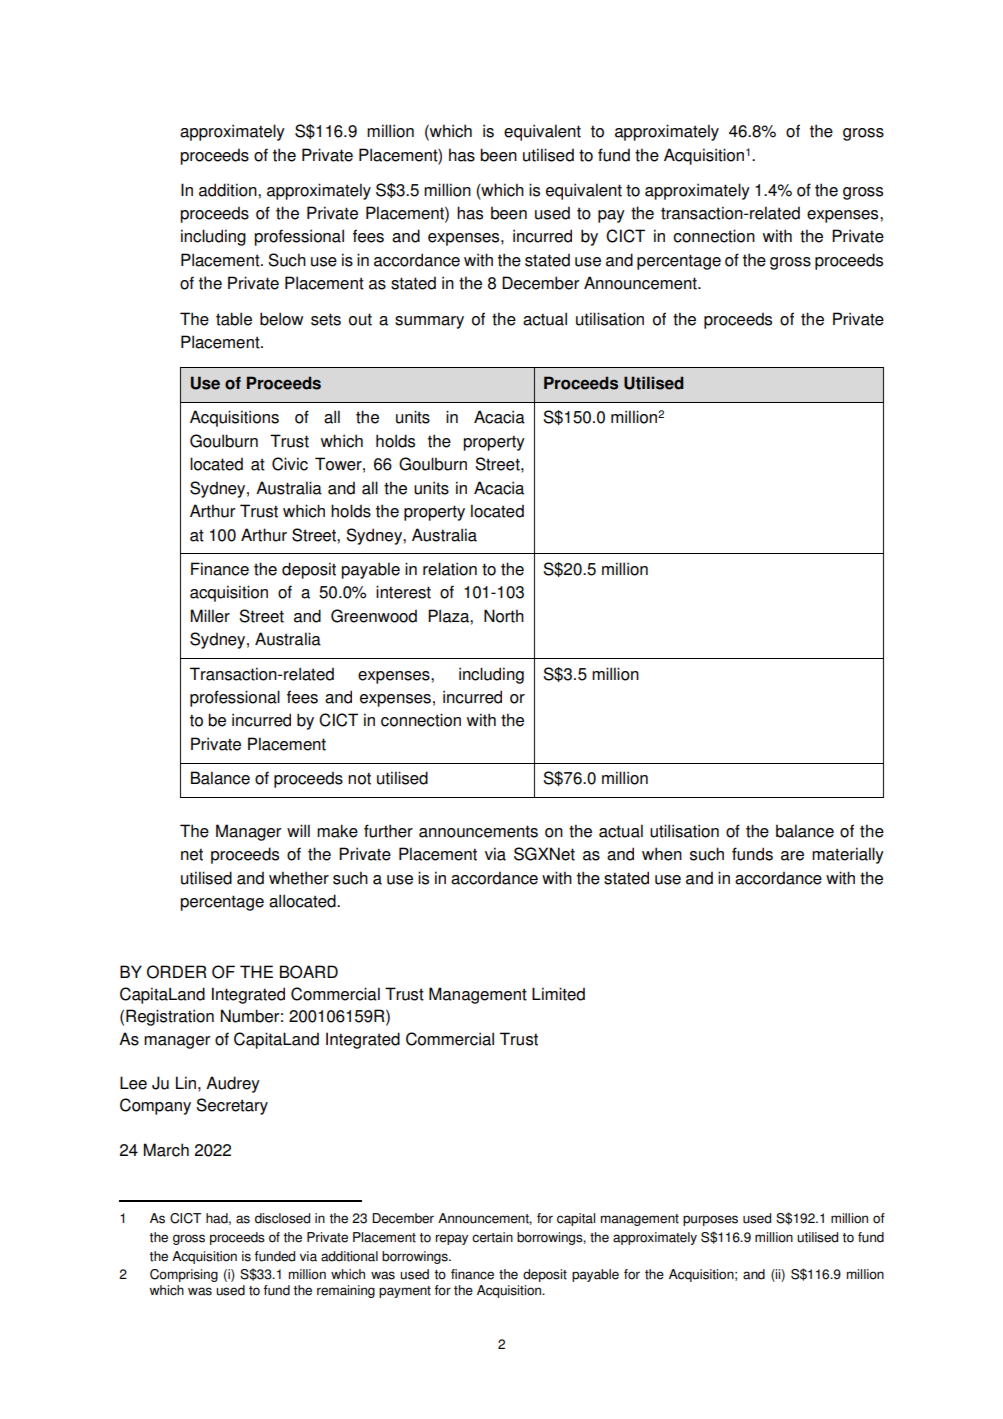 The image size is (1003, 1419). I want to click on will, so click(298, 830).
